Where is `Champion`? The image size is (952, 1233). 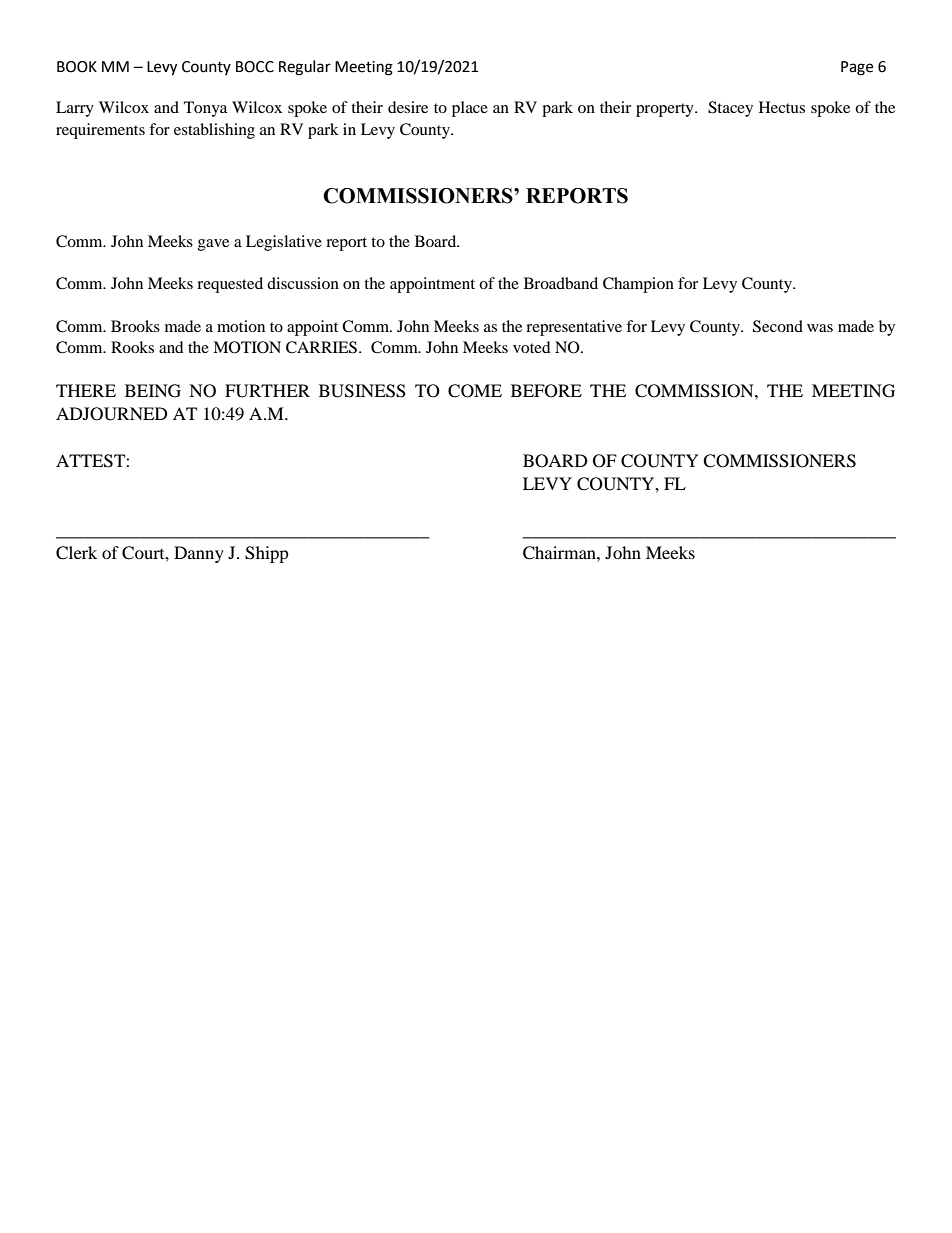
Champion is located at coordinates (638, 285).
